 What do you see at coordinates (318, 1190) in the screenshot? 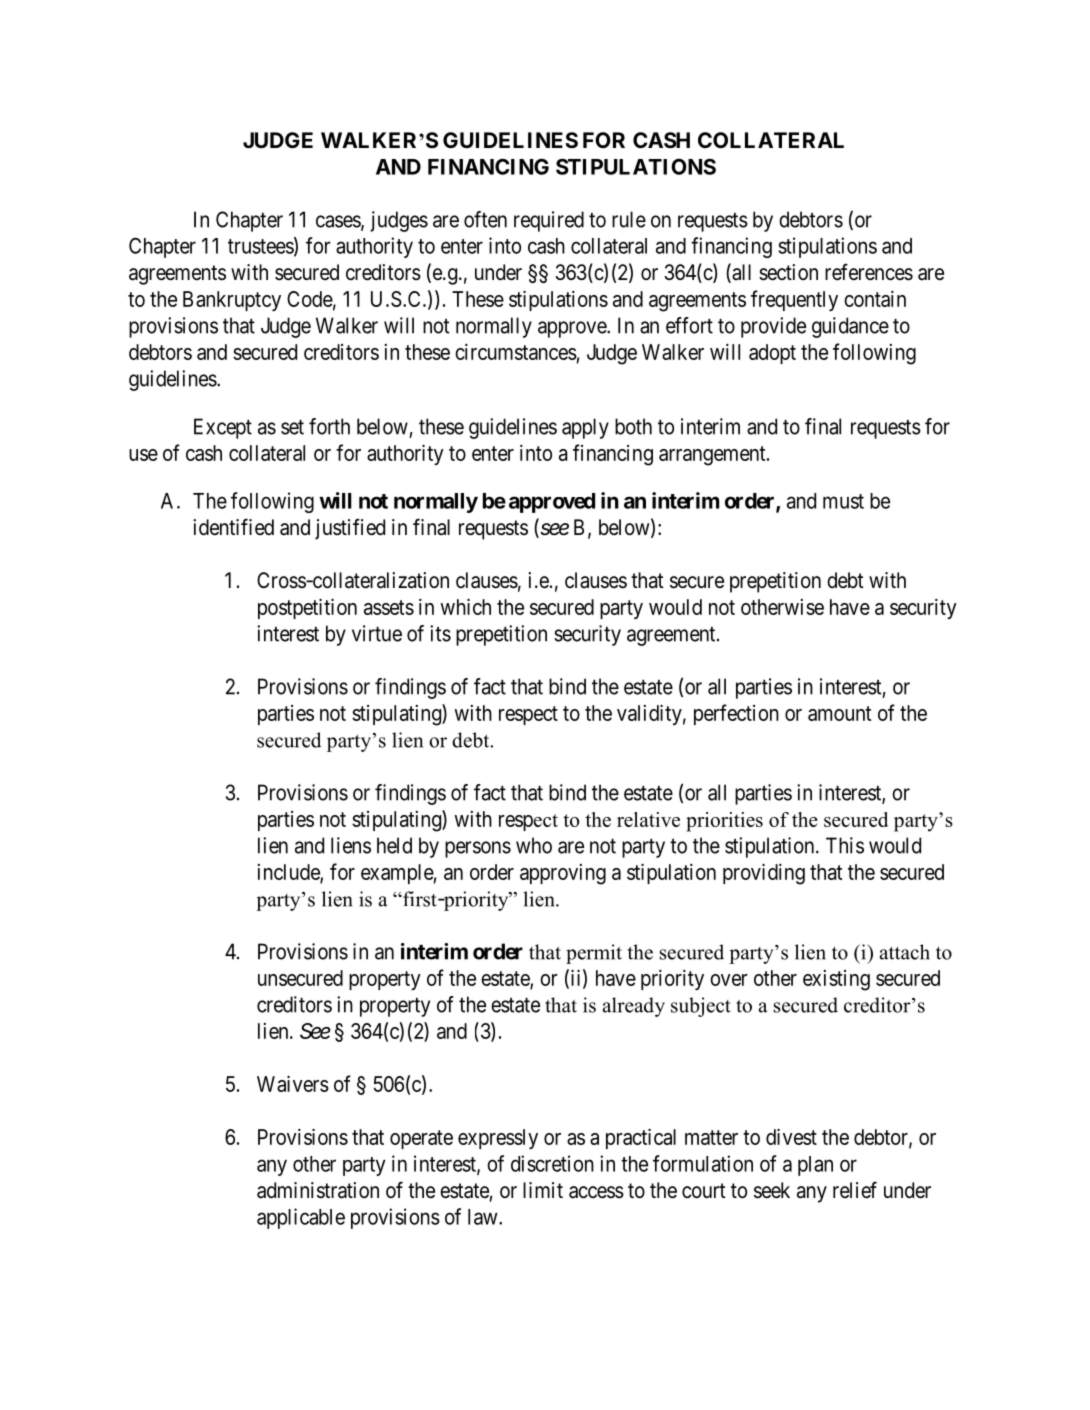
I see `administration` at bounding box center [318, 1190].
